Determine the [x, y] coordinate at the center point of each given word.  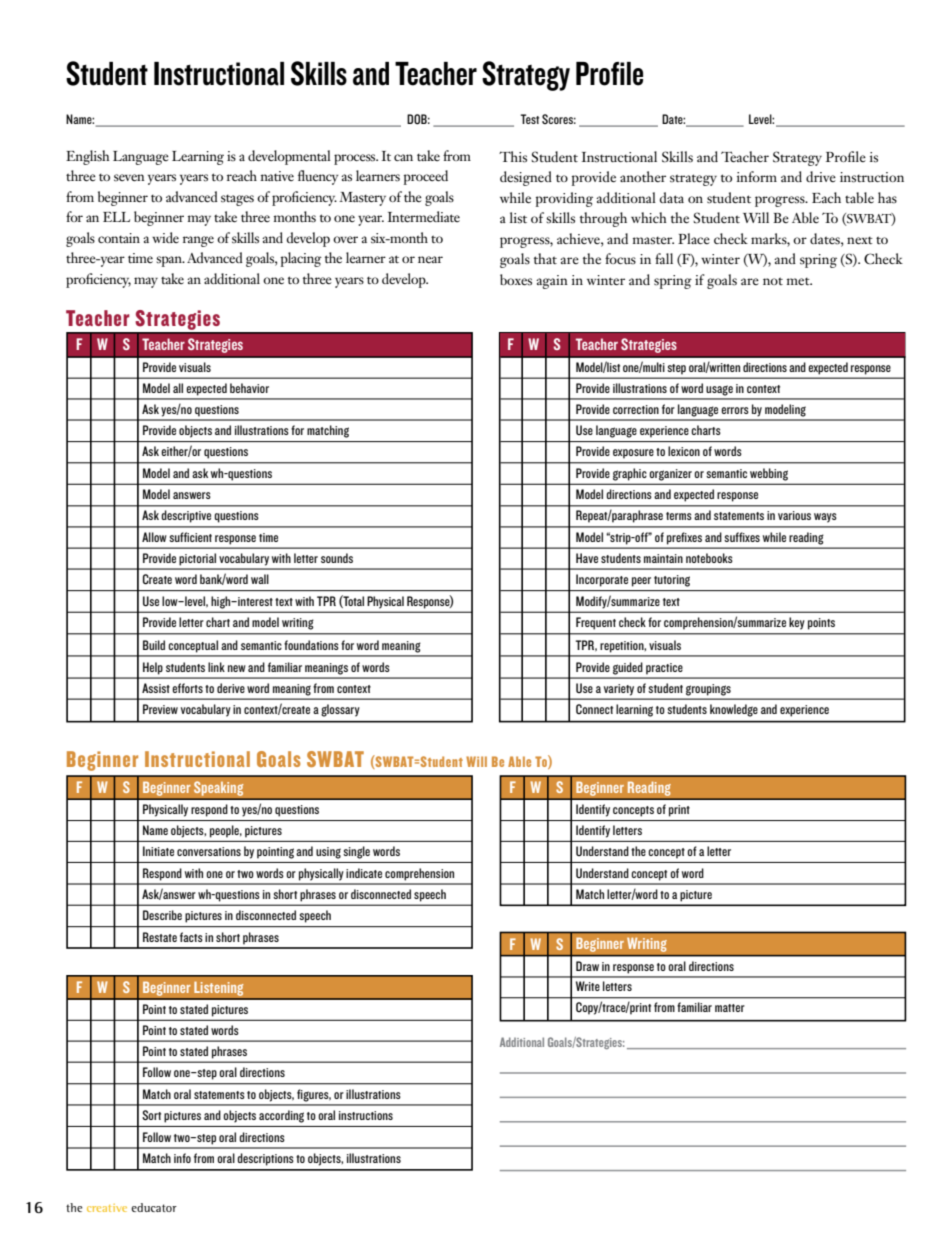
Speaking [218, 788]
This [513, 157]
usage [719, 390]
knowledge [734, 710]
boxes [516, 280]
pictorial [197, 559]
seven [129, 178]
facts [191, 937]
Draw [587, 966]
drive [821, 176]
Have [587, 558]
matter [730, 1008]
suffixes [742, 537]
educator [154, 1207]
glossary [340, 710]
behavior [249, 388]
